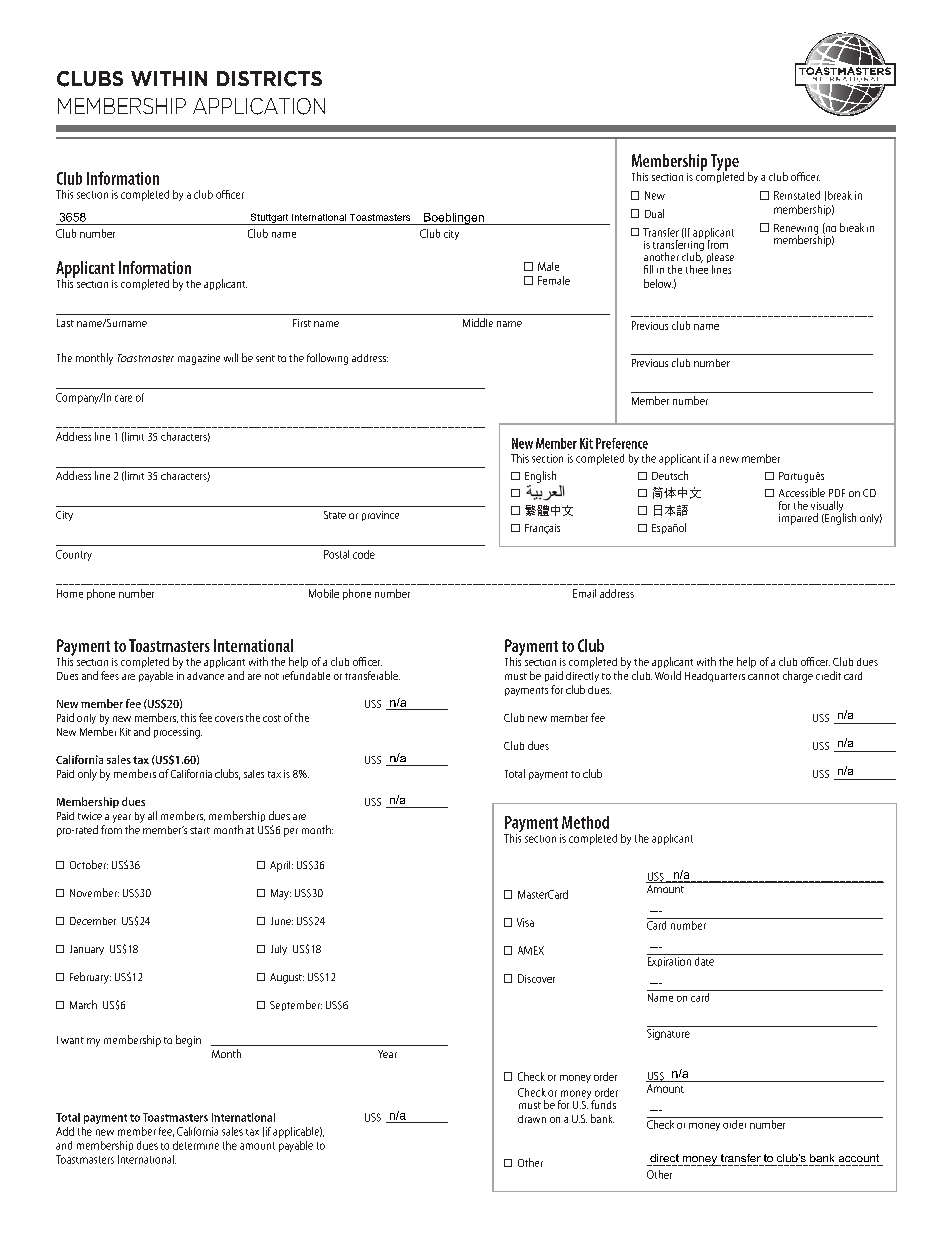 The width and height of the document is (952, 1233). What do you see at coordinates (582, 677) in the document?
I see `directly` at bounding box center [582, 677].
